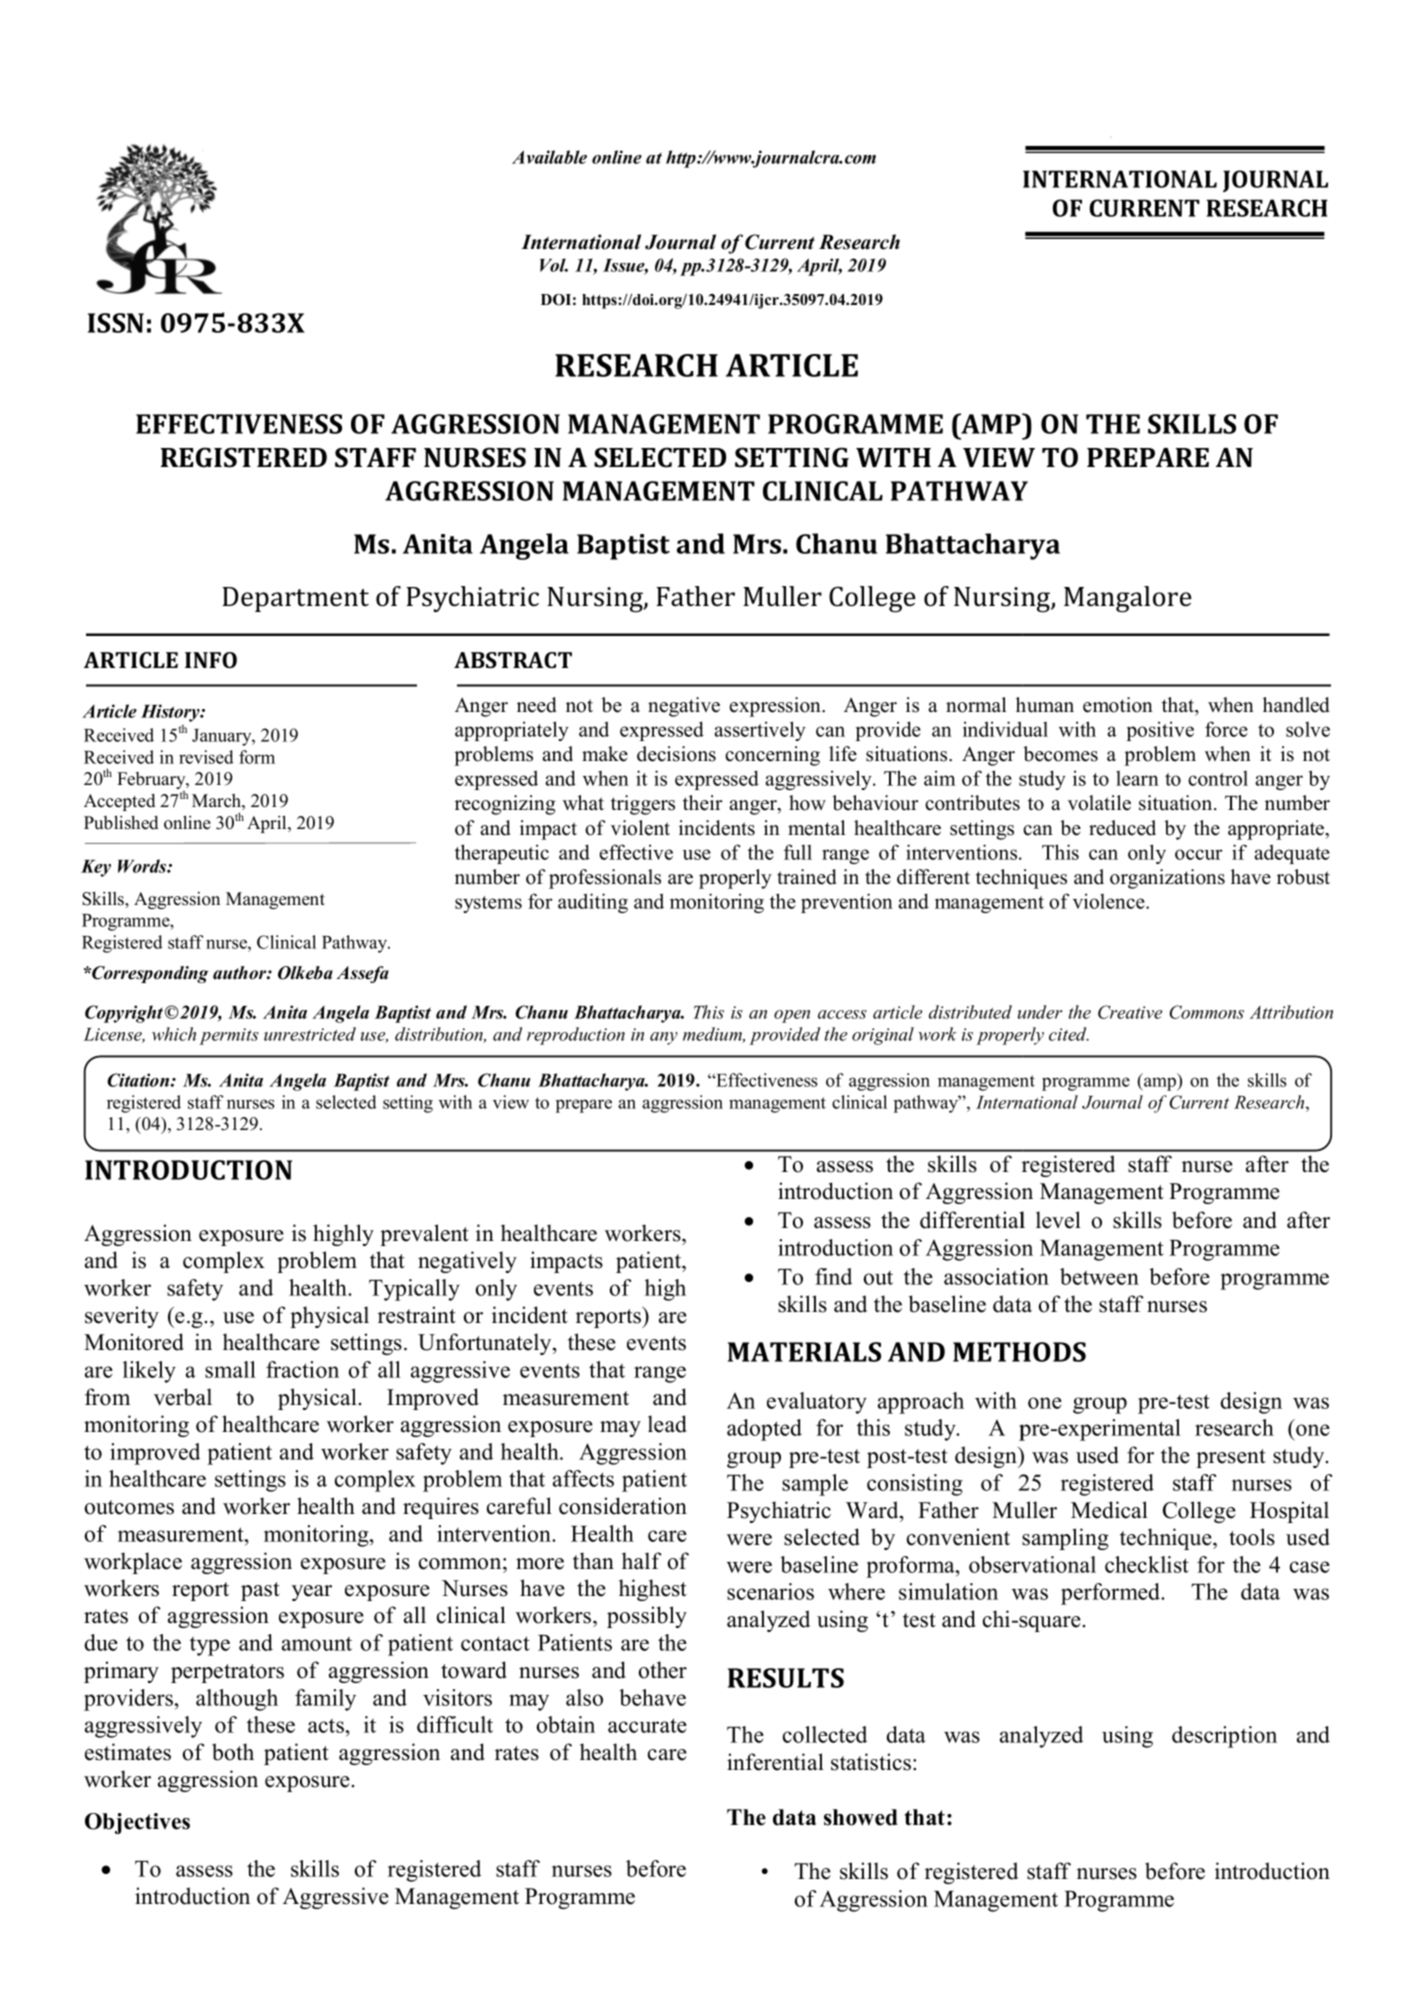 The height and width of the document is (2000, 1414). I want to click on severity, so click(122, 1317).
